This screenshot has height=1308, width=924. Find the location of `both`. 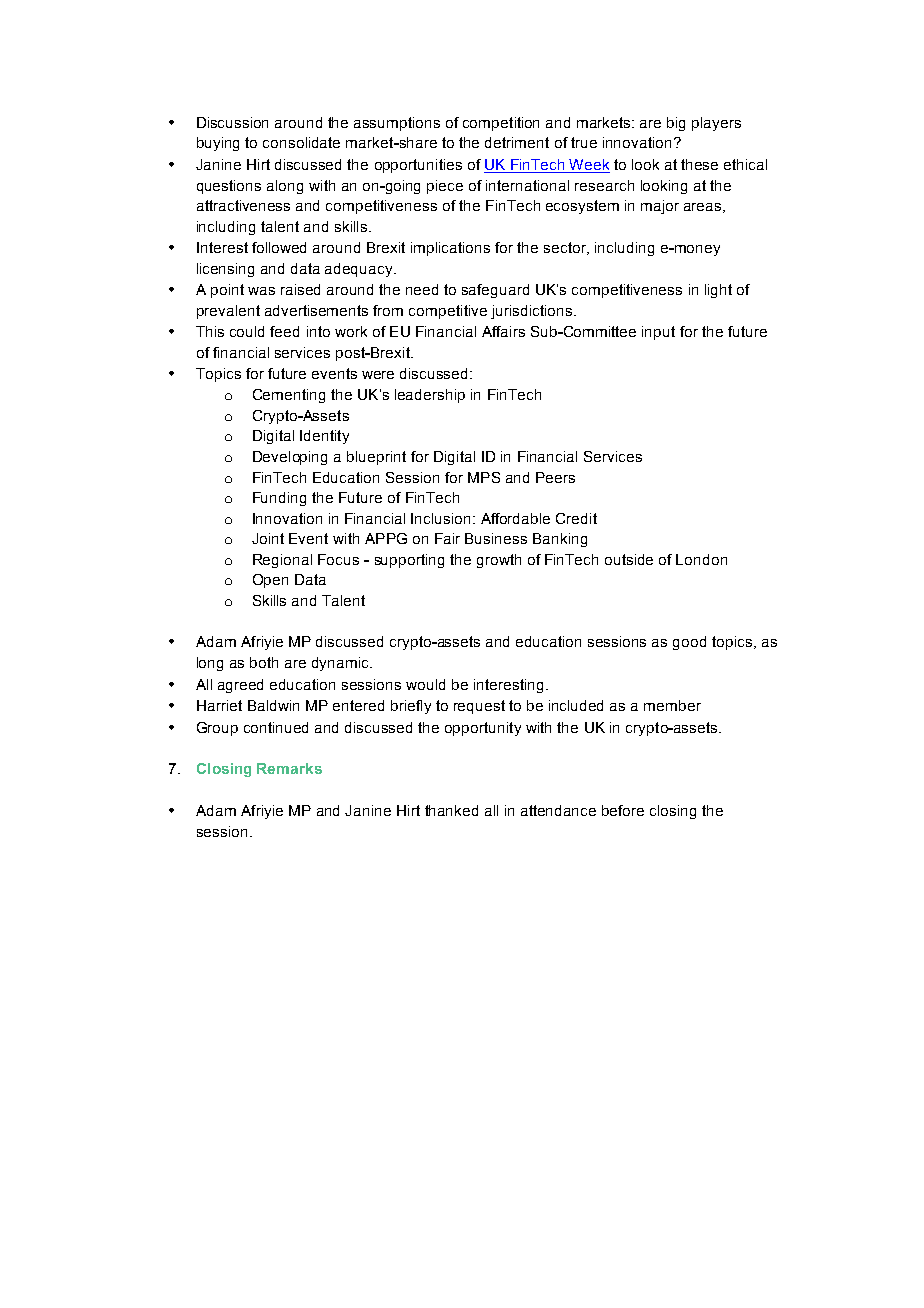

both is located at coordinates (264, 662).
